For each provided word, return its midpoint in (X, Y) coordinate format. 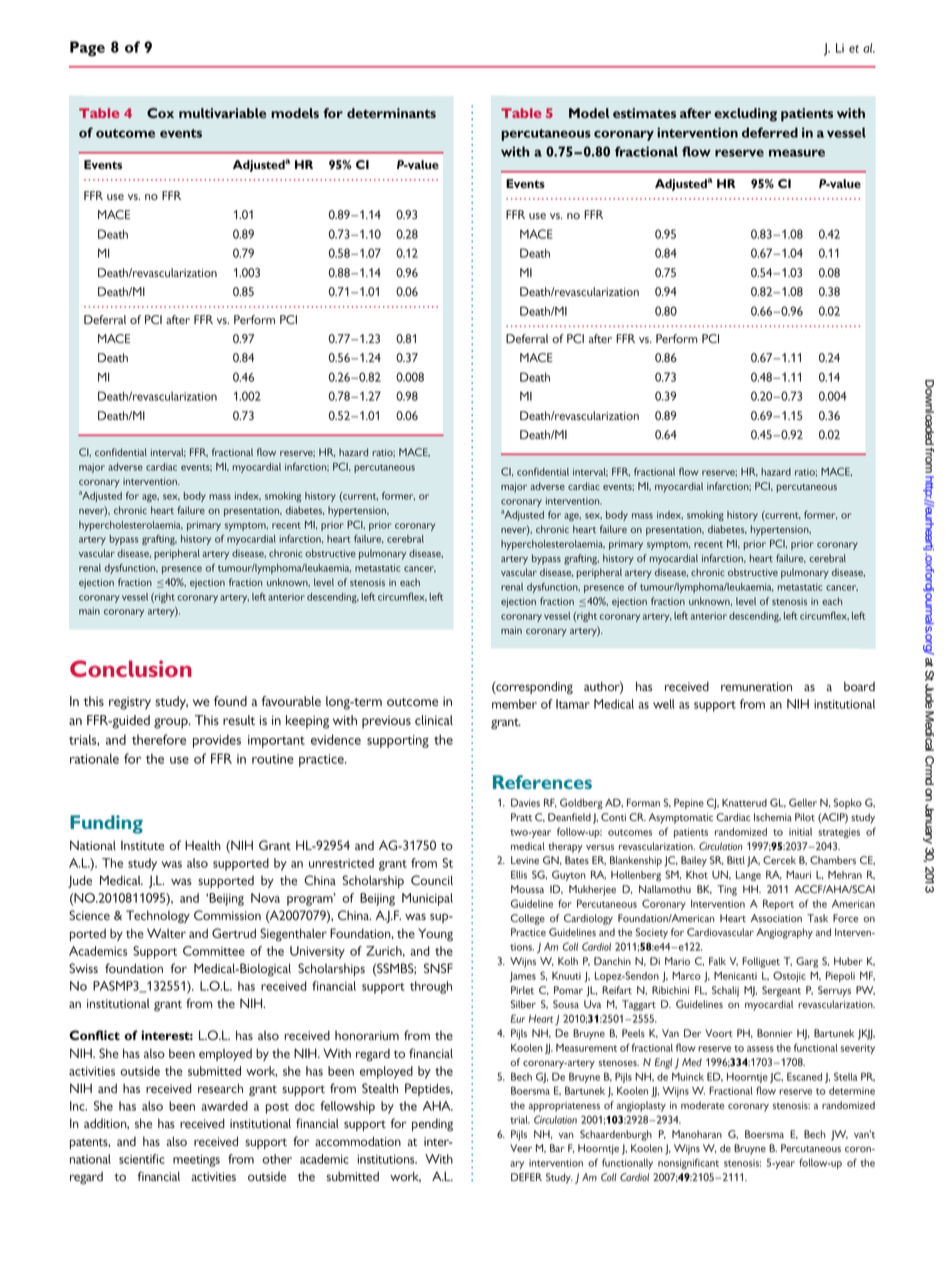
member (514, 704)
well (664, 704)
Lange (748, 876)
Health (203, 845)
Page (87, 48)
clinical (434, 720)
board (859, 686)
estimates (644, 113)
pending (432, 1125)
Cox (160, 113)
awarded (225, 1106)
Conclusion (131, 668)
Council (432, 880)
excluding (745, 115)
